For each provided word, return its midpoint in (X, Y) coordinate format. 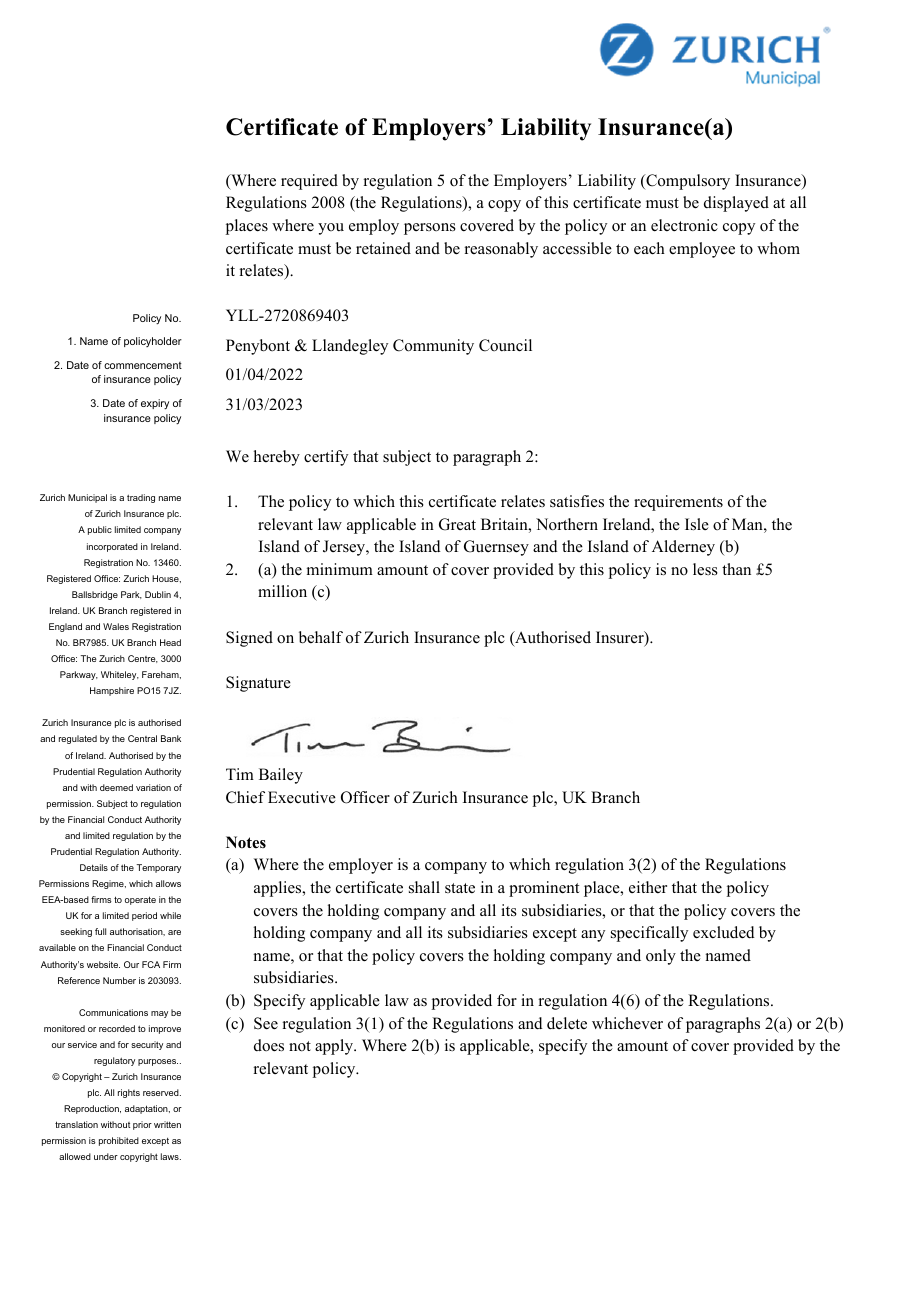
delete (567, 1023)
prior (142, 1125)
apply (335, 1047)
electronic (684, 225)
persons (430, 229)
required (309, 182)
